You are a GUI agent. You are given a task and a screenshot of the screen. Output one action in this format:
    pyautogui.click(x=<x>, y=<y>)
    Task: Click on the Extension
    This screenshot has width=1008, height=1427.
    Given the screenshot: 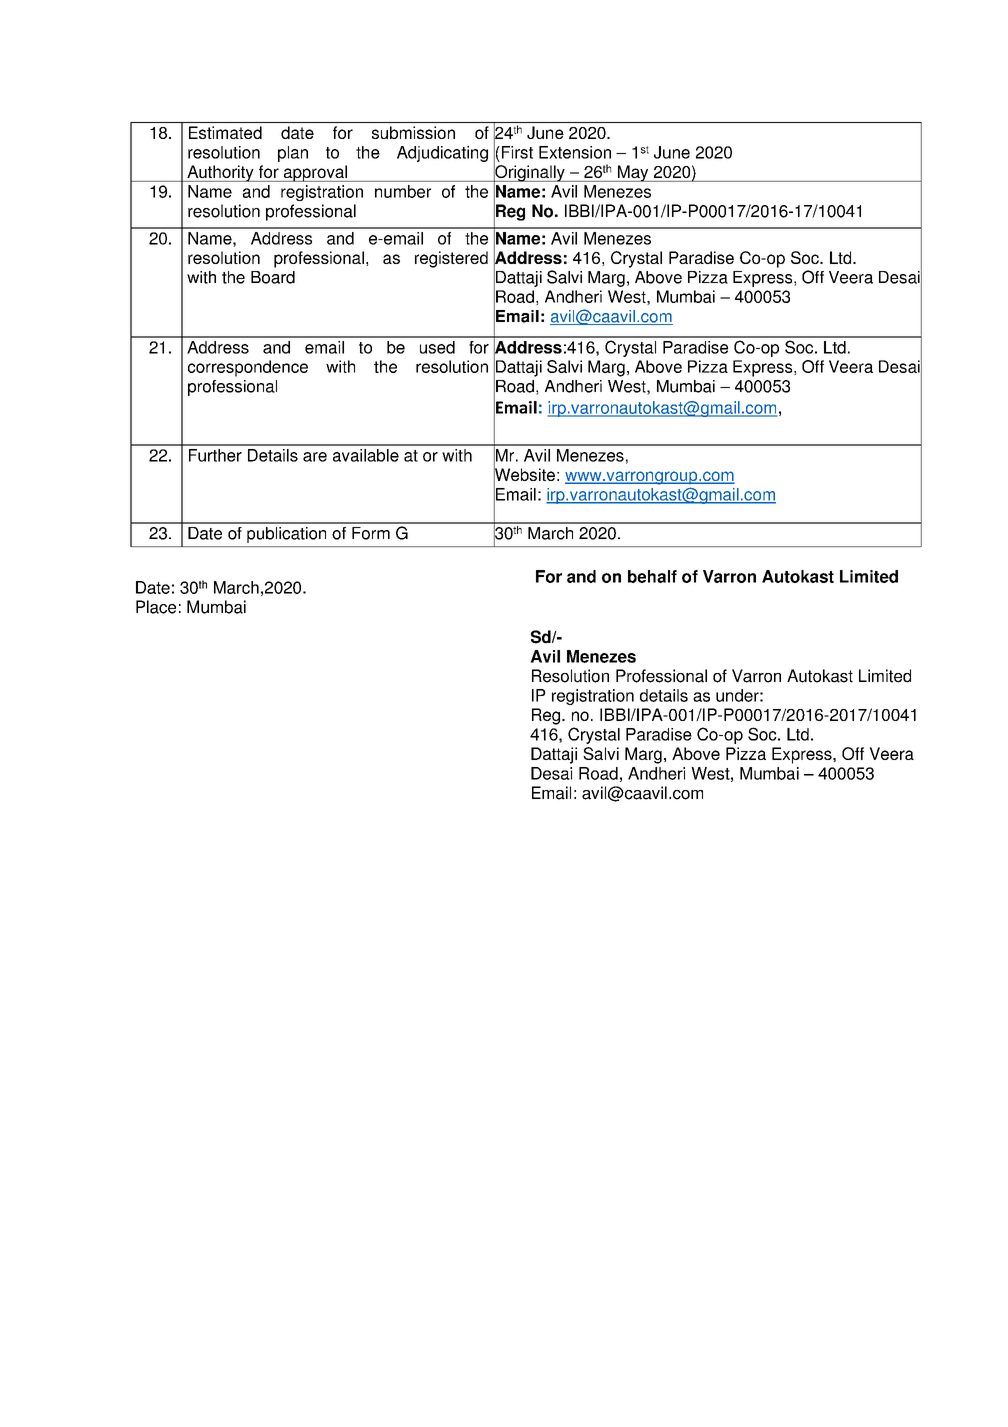 What is the action you would take?
    pyautogui.click(x=575, y=152)
